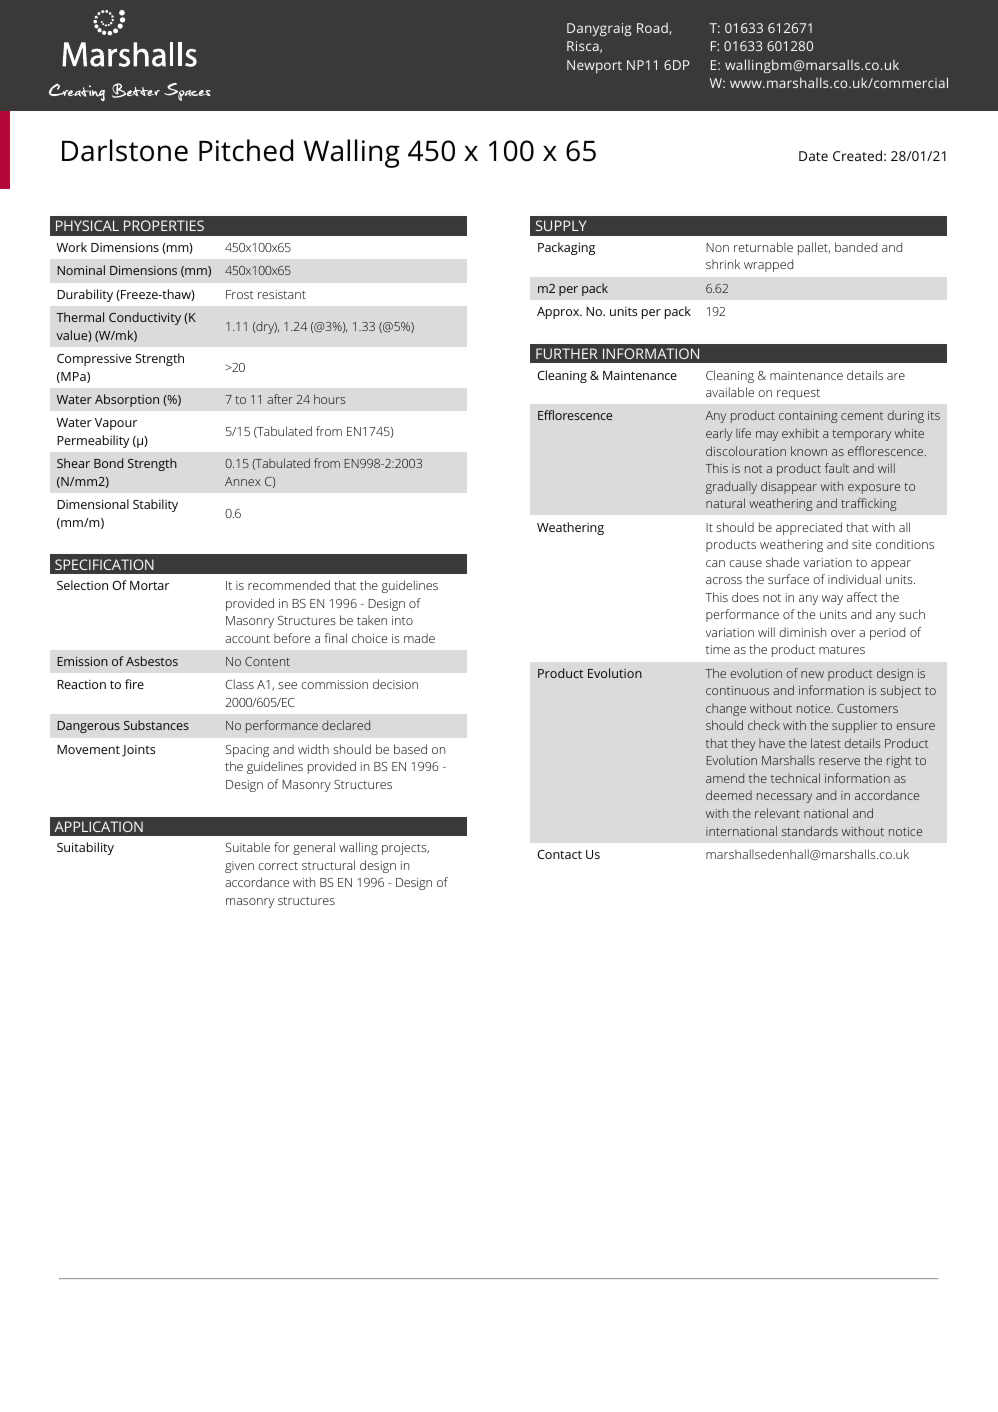 Image resolution: width=998 pixels, height=1412 pixels. I want to click on into, so click(402, 620).
